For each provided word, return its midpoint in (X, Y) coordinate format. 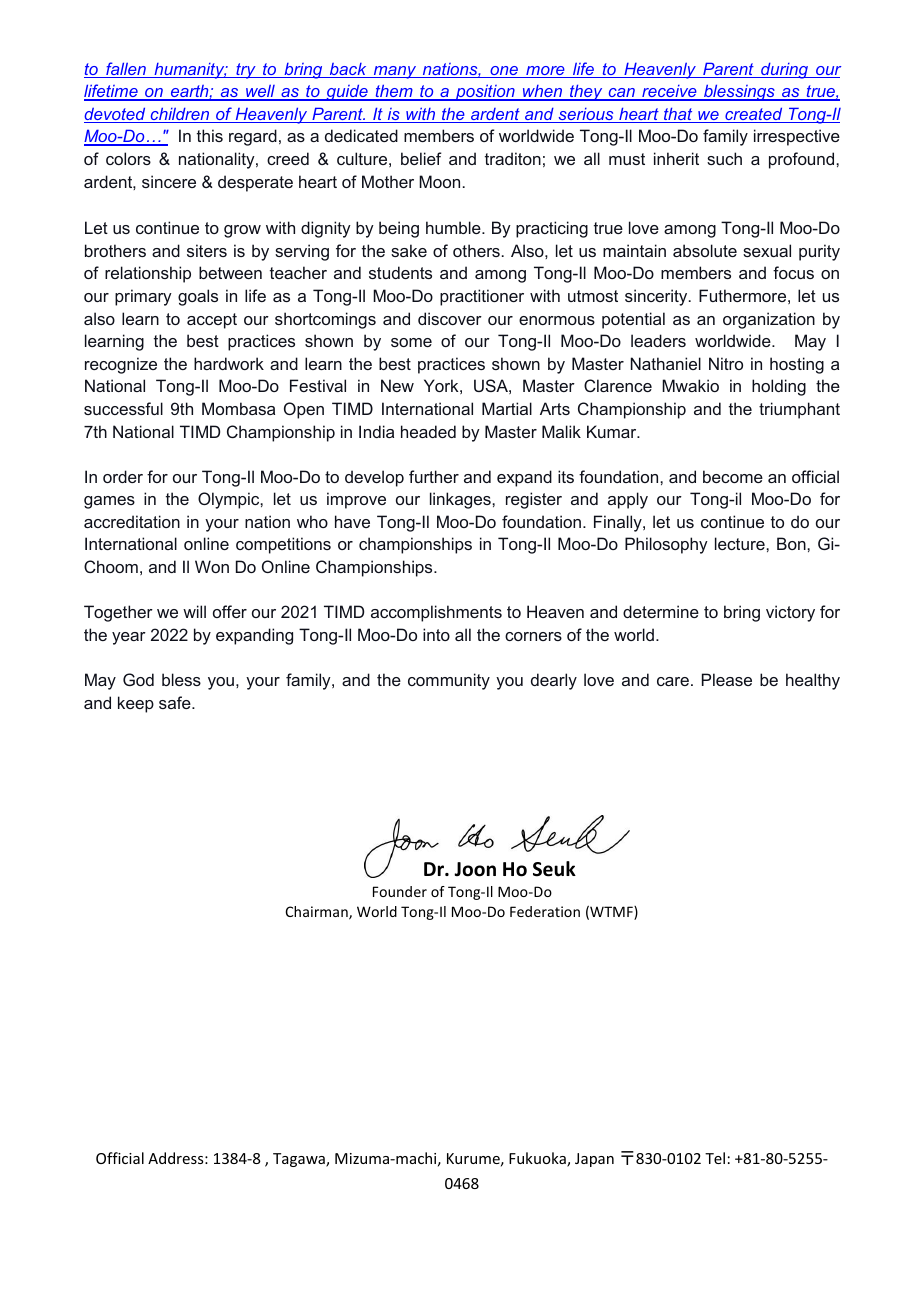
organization (769, 320)
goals (198, 297)
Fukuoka (538, 1159)
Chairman (318, 913)
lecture (741, 543)
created (754, 115)
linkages (461, 500)
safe (176, 702)
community (449, 681)
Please (727, 679)
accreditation (132, 521)
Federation (545, 911)
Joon (475, 869)
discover (450, 318)
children (180, 115)
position (485, 92)
